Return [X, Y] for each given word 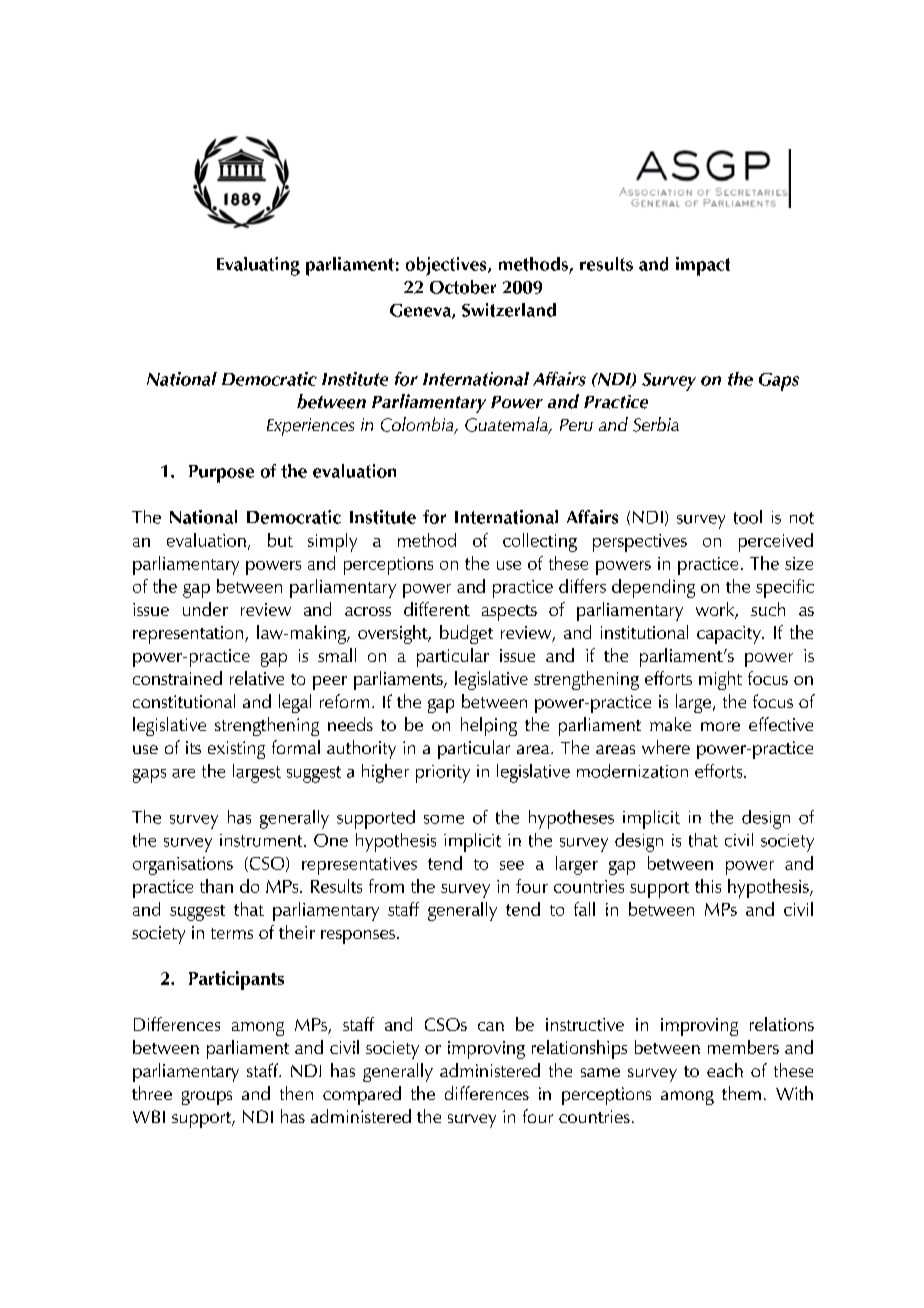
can [491, 1026]
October [463, 287]
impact [703, 266]
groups [207, 1098]
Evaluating [258, 266]
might [720, 680]
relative [257, 678]
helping [489, 726]
